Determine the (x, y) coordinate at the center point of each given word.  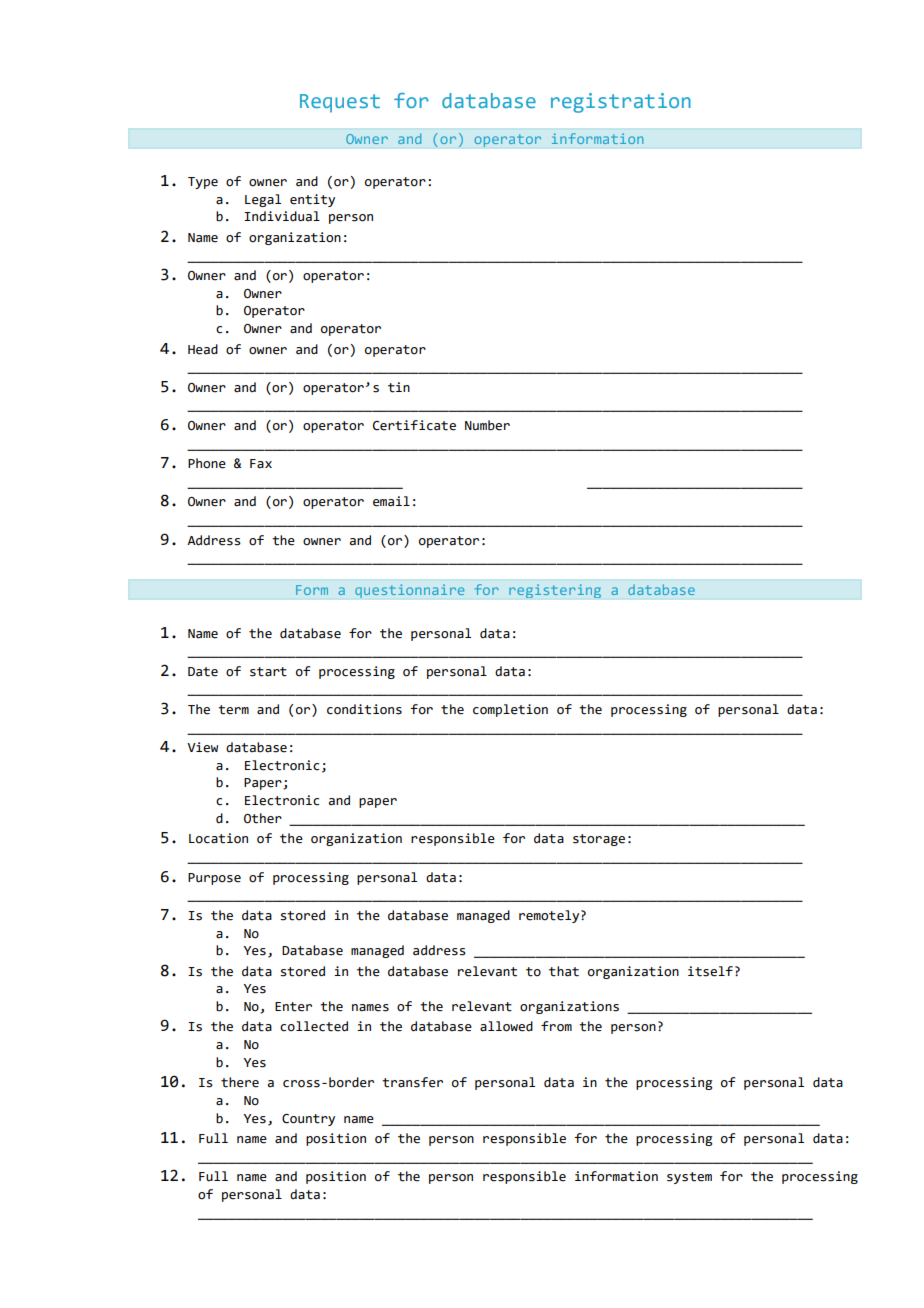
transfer (412, 1082)
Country (308, 1120)
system (689, 1178)
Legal (263, 200)
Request (340, 103)
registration (621, 103)
